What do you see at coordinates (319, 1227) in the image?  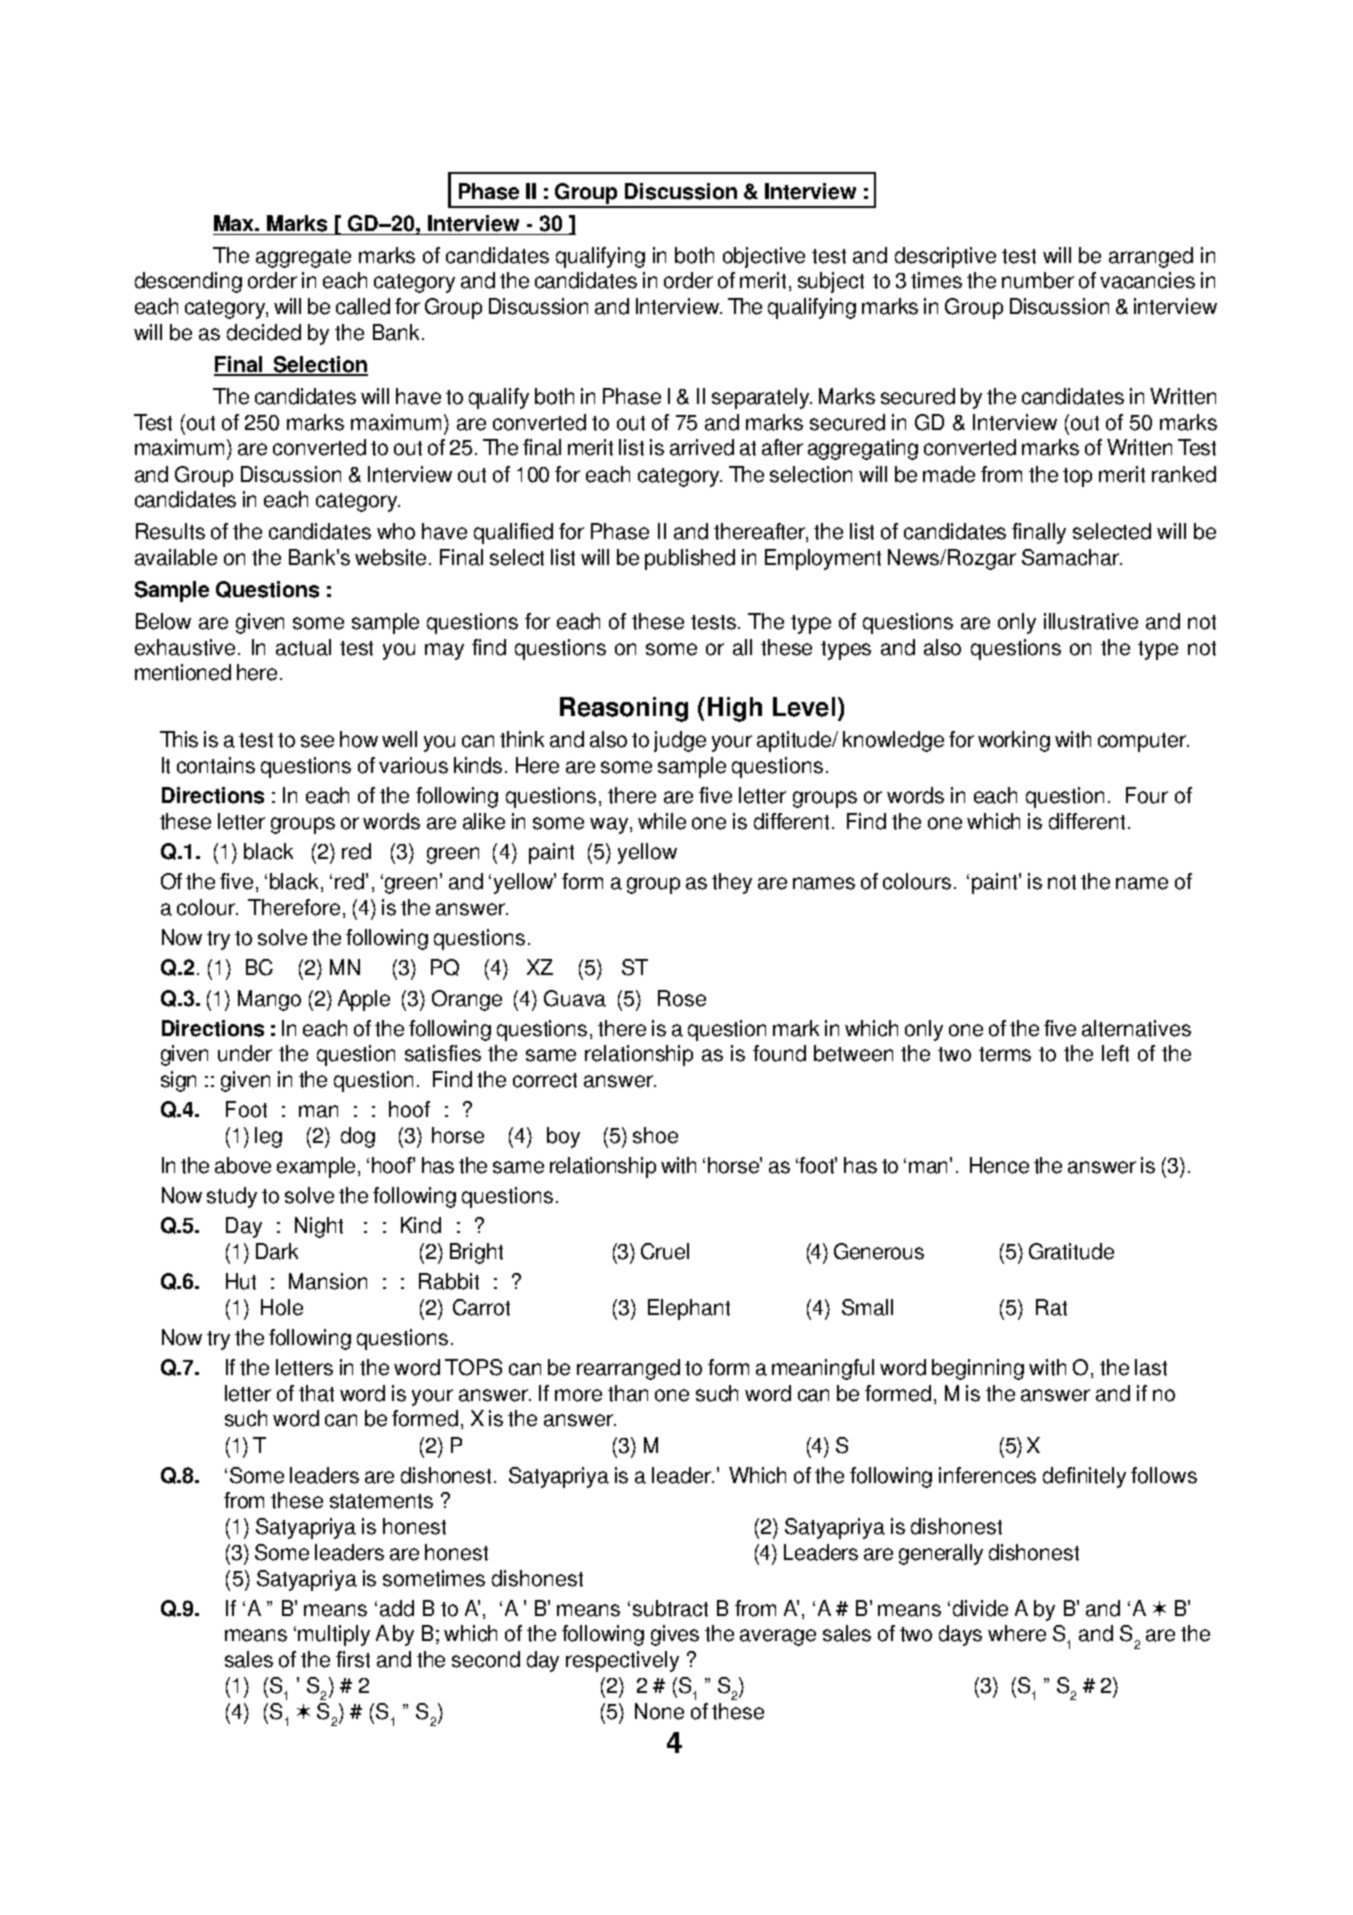 I see `Night` at bounding box center [319, 1227].
